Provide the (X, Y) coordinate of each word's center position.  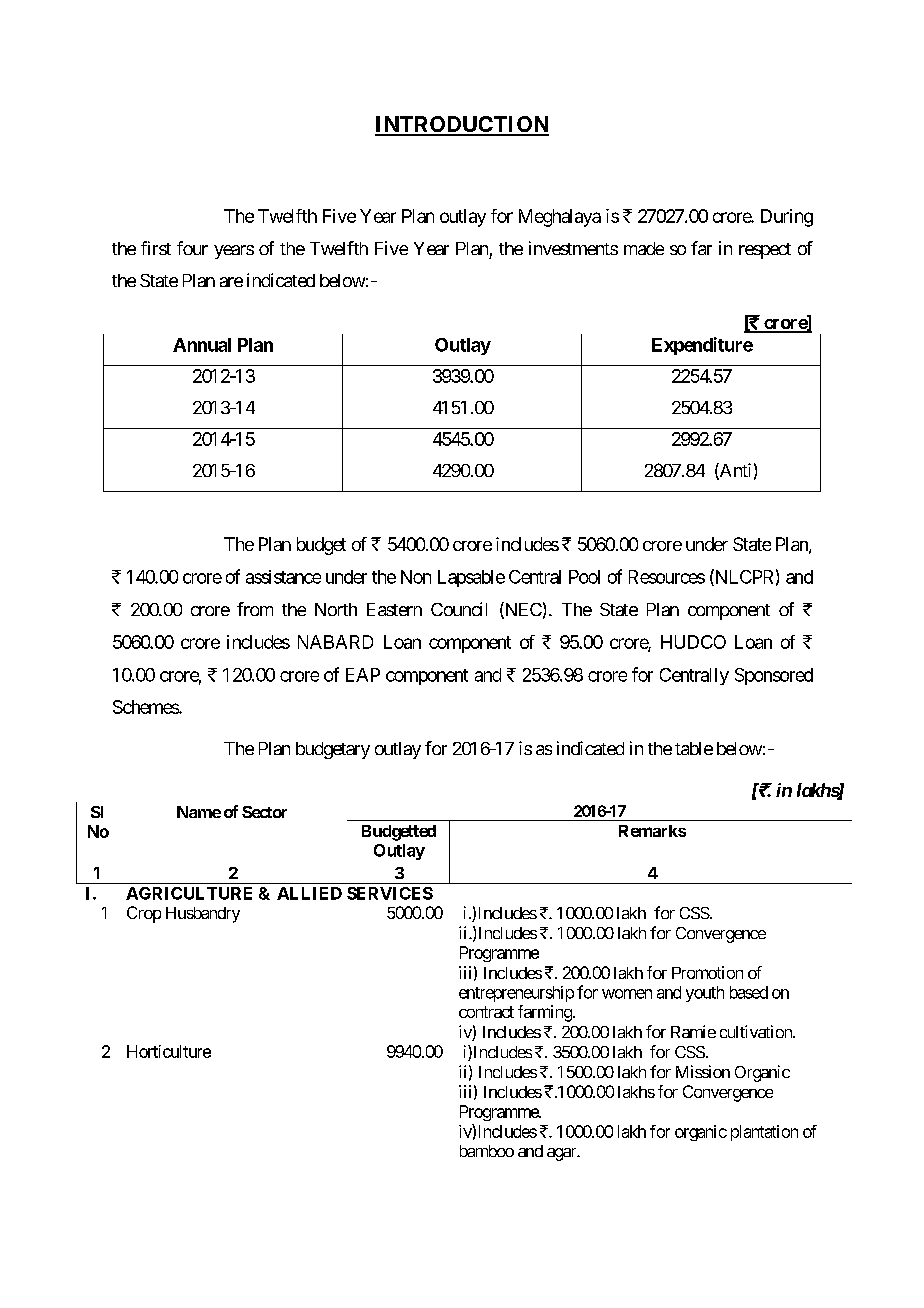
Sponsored (774, 676)
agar (562, 1154)
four (192, 248)
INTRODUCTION (462, 125)
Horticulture (169, 1051)
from (255, 609)
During (787, 218)
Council (459, 609)
